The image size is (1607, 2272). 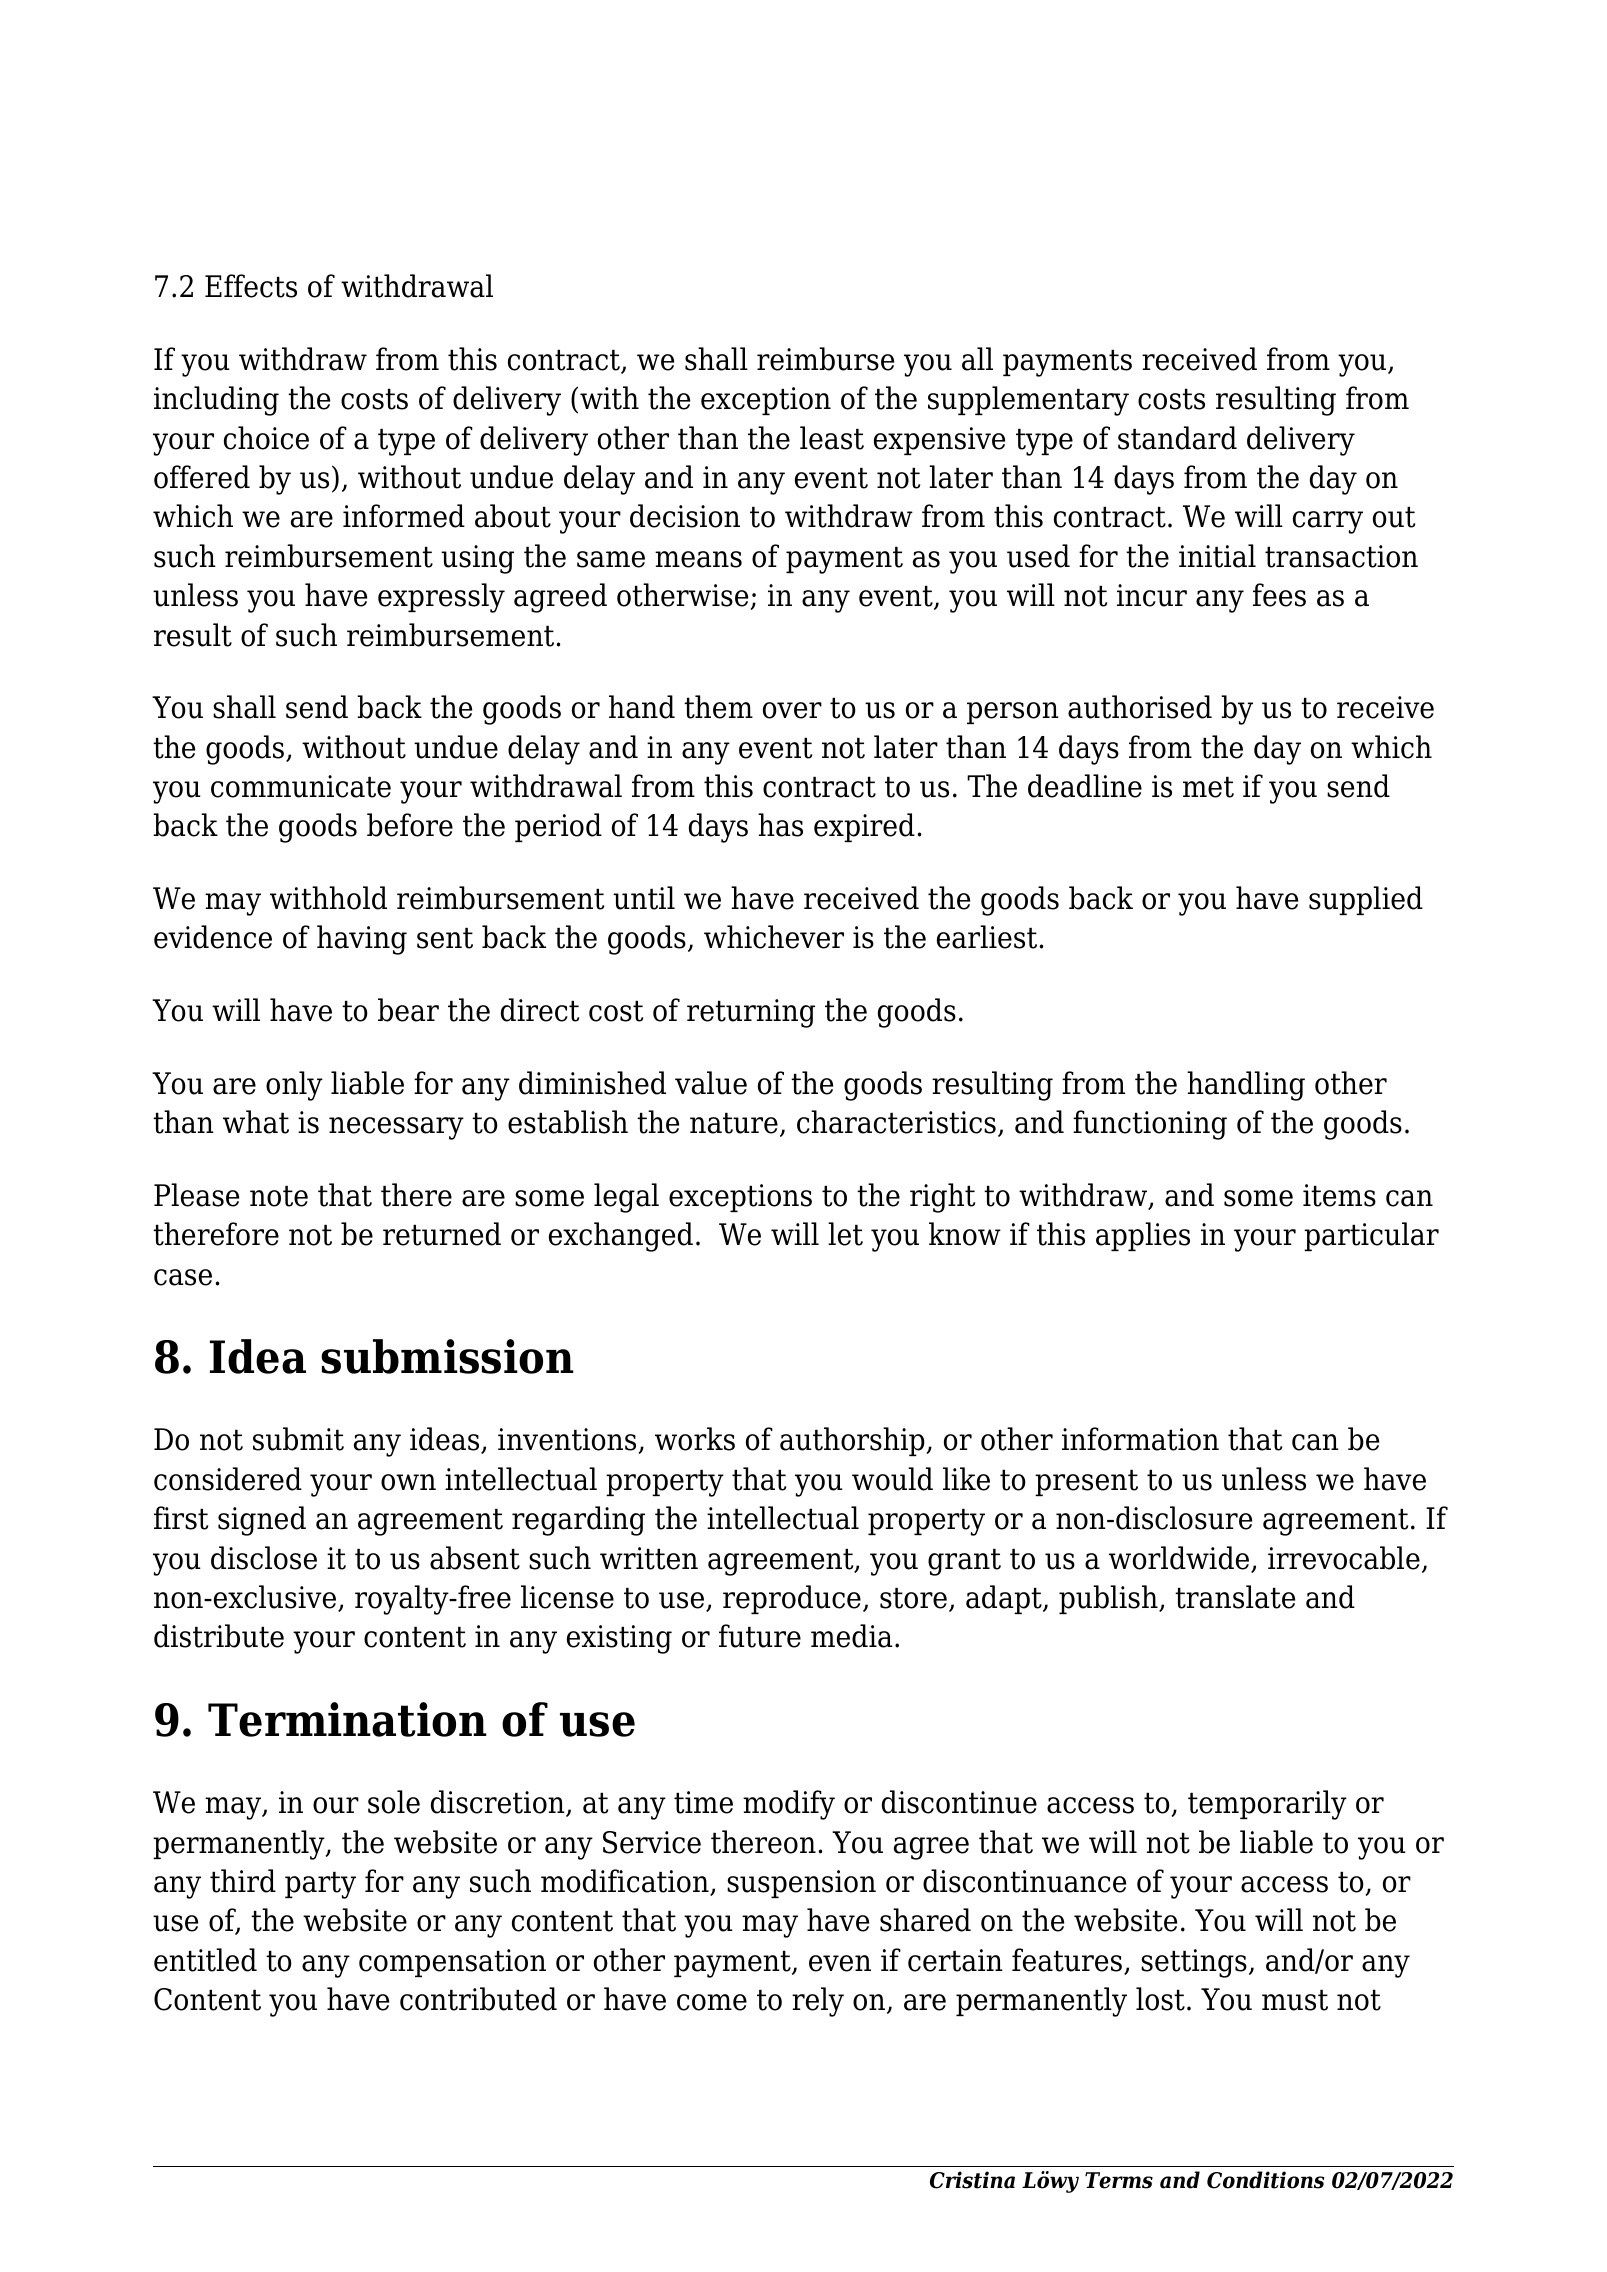 What do you see at coordinates (1143, 1236) in the screenshot?
I see `applies` at bounding box center [1143, 1236].
